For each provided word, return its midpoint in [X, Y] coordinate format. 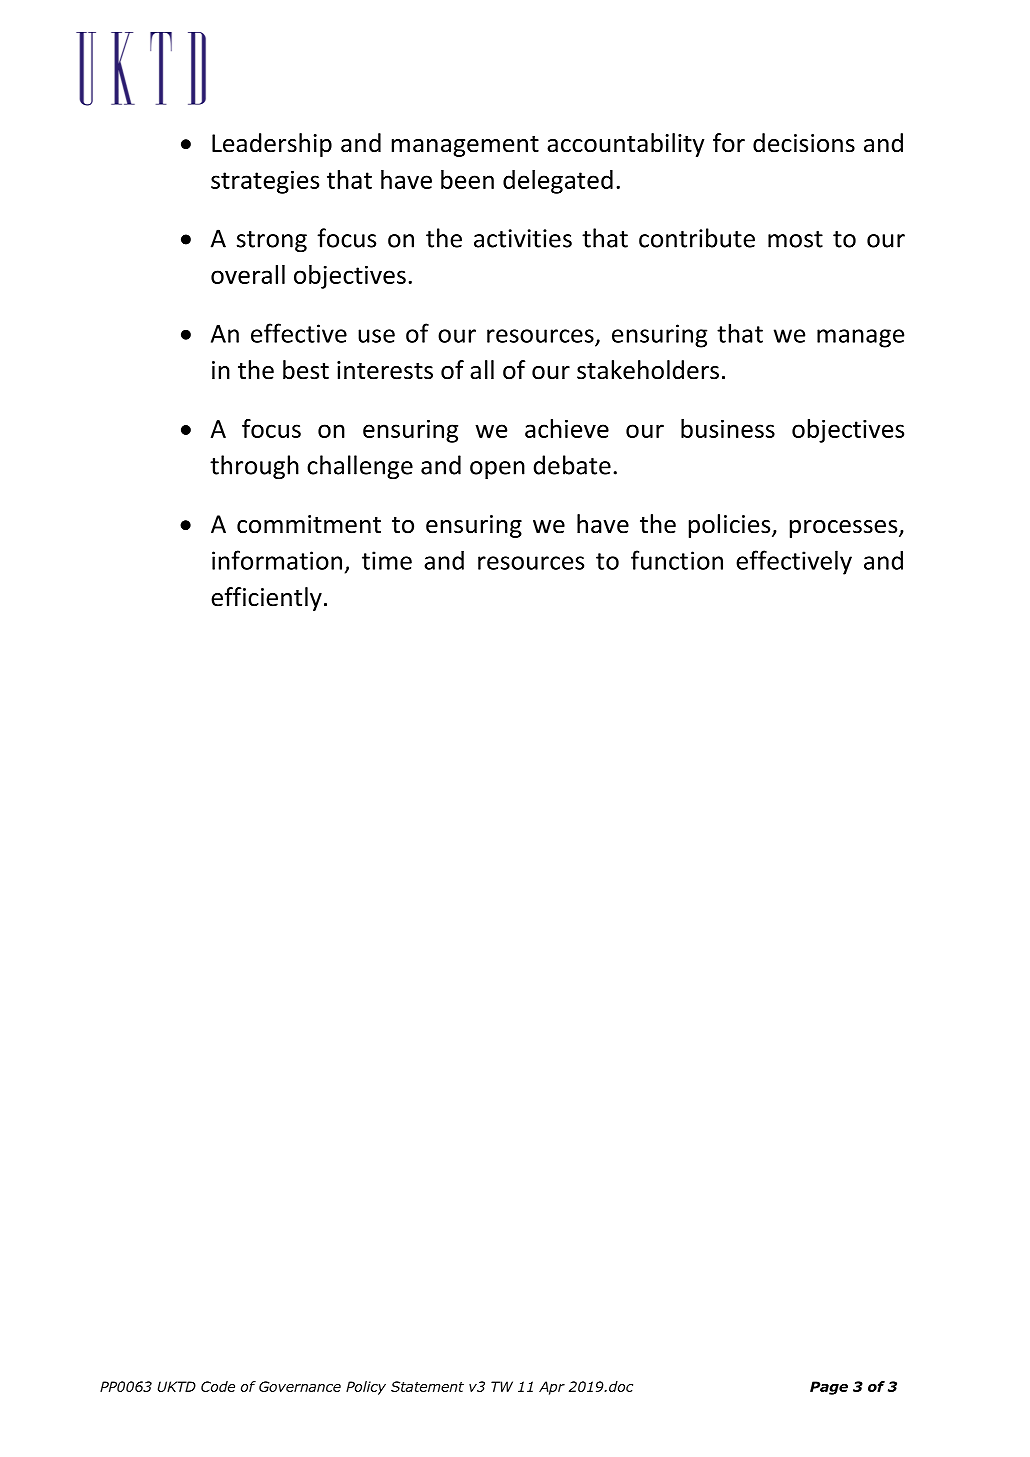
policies [731, 526]
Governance [300, 1386]
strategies [265, 182]
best [306, 370]
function [677, 560]
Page [829, 1388]
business [728, 428]
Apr [552, 1388]
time [387, 560]
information [277, 560]
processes [845, 529]
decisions [804, 143]
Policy [366, 1388]
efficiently [266, 599]
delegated [558, 182]
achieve [567, 428]
